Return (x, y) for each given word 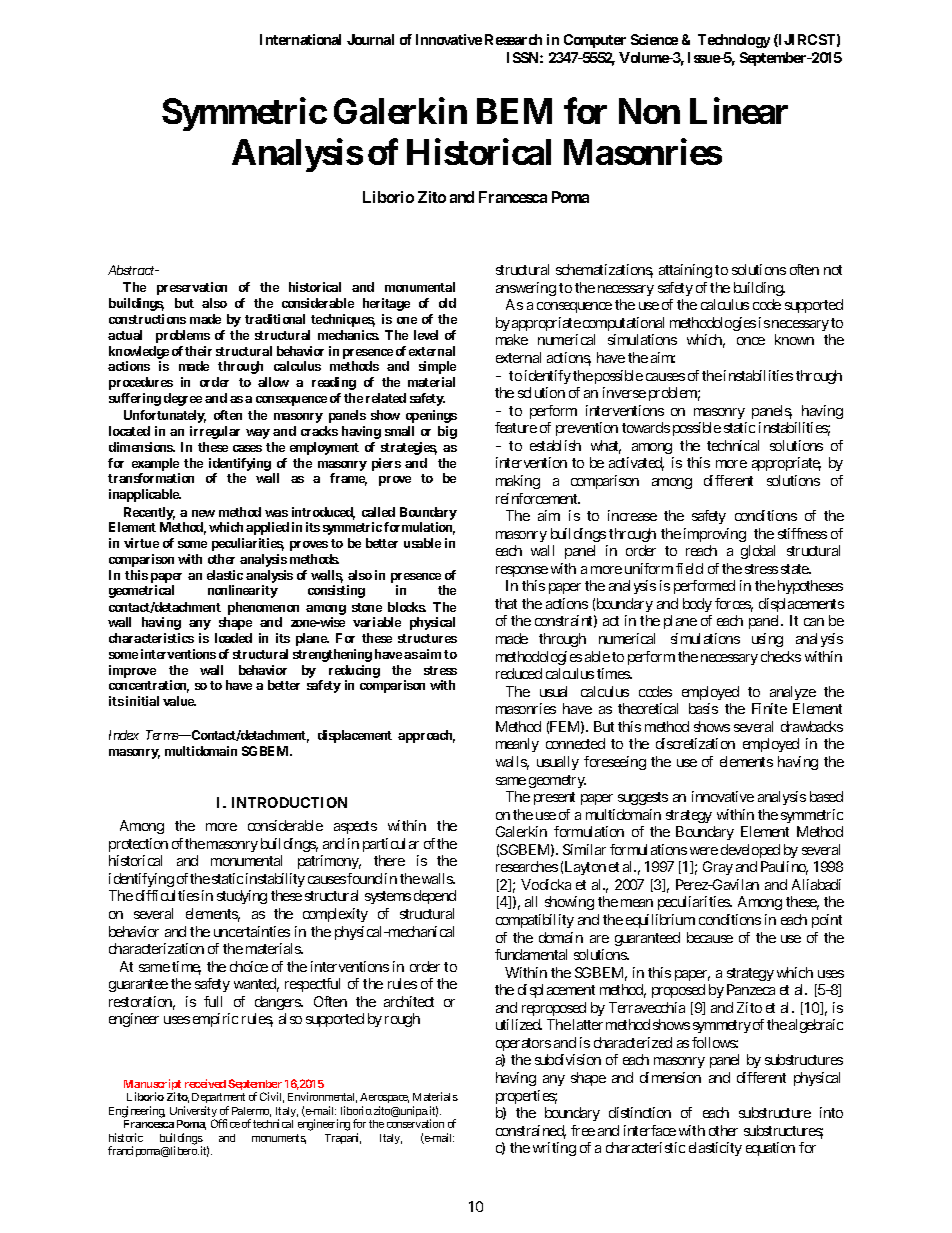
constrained (531, 1132)
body (697, 605)
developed (750, 851)
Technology (734, 41)
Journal (370, 39)
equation (770, 1149)
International (300, 39)
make (512, 339)
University (193, 1113)
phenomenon (263, 608)
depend (435, 897)
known (794, 339)
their (198, 351)
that (506, 603)
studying (242, 897)
